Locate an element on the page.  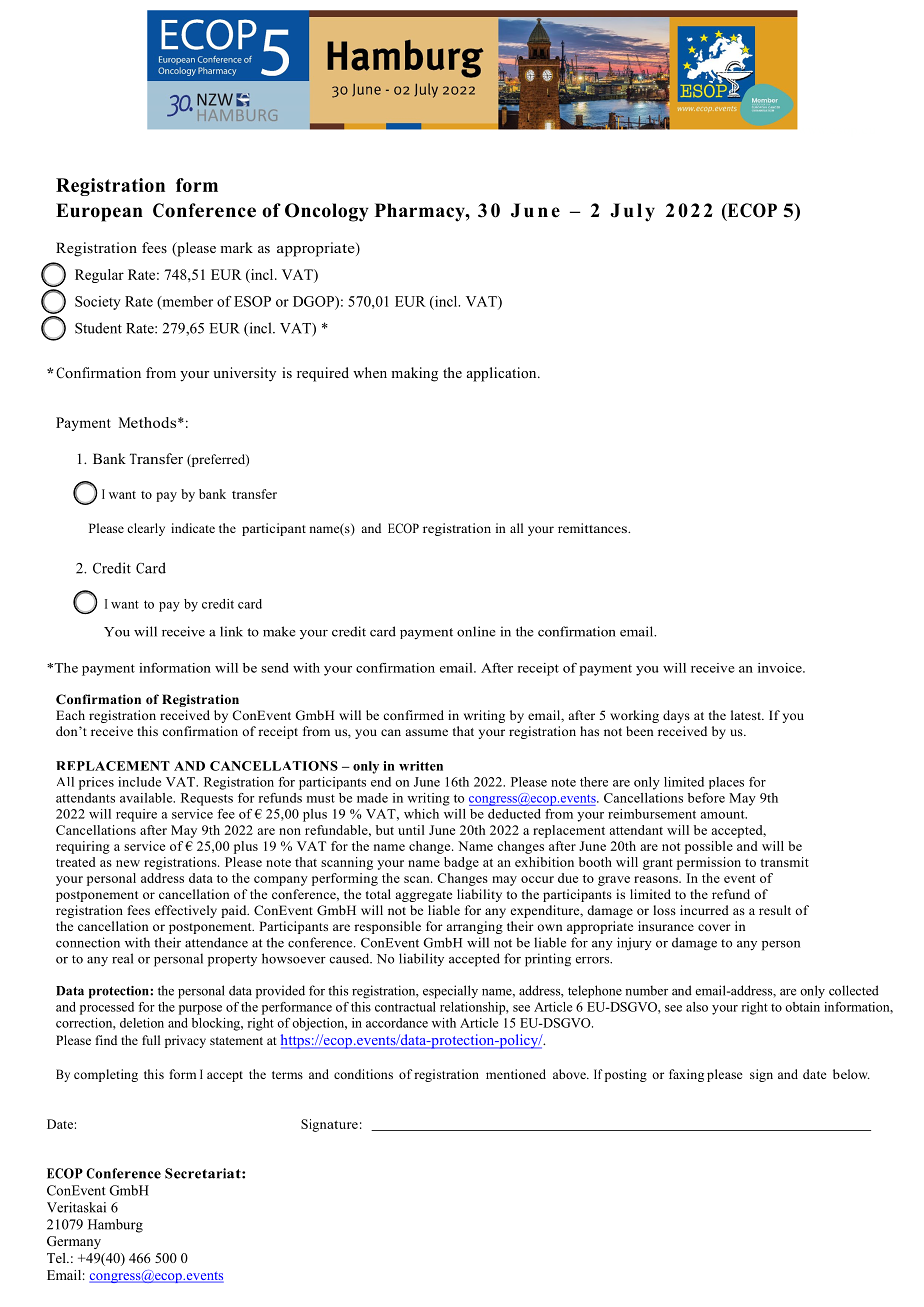
Oncology is located at coordinates (327, 212).
